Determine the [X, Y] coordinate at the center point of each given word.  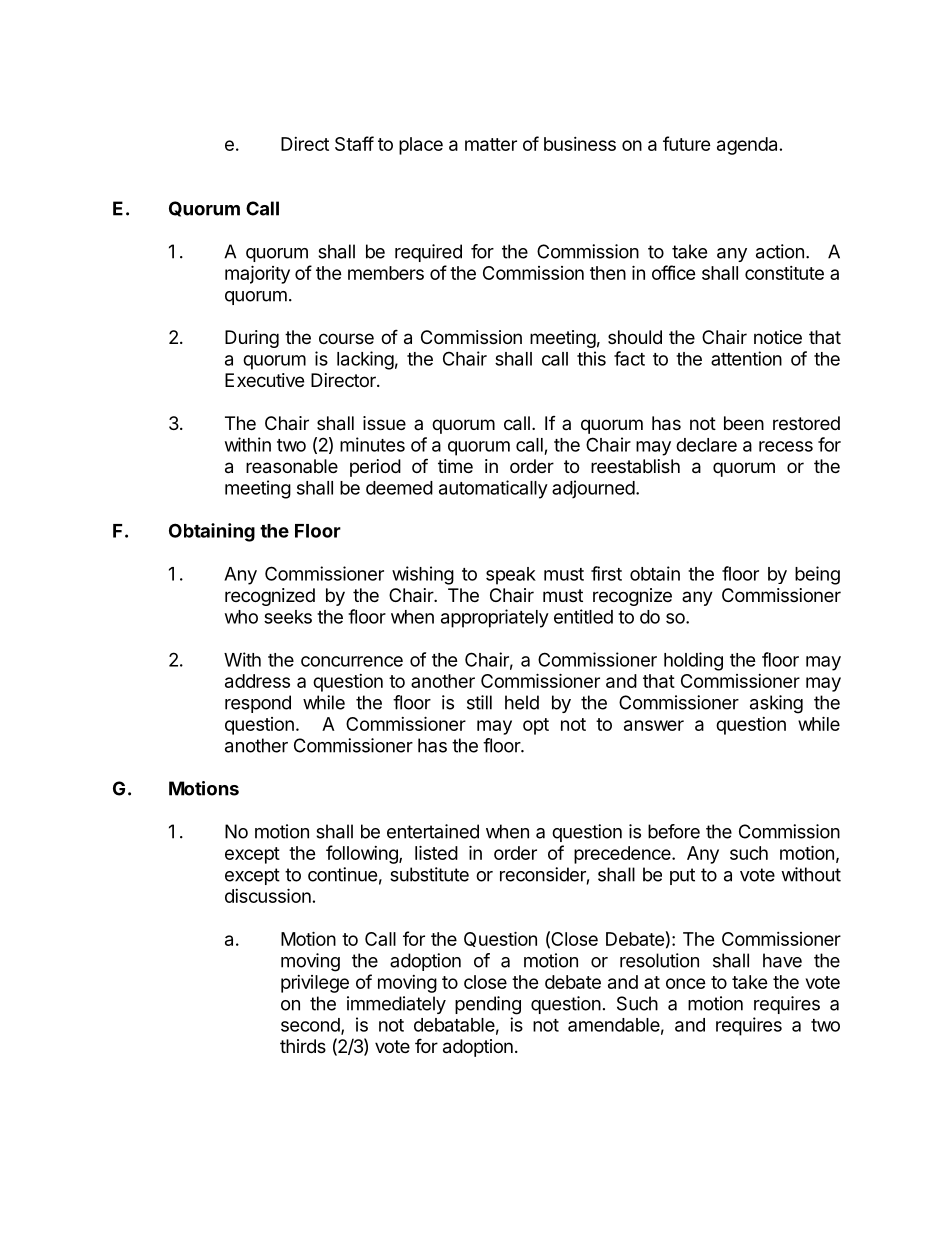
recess [786, 446]
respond [258, 704]
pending [488, 1005]
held [522, 702]
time [455, 466]
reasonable [292, 466]
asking [776, 704]
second [311, 1026]
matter [491, 144]
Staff [354, 143]
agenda [747, 146]
